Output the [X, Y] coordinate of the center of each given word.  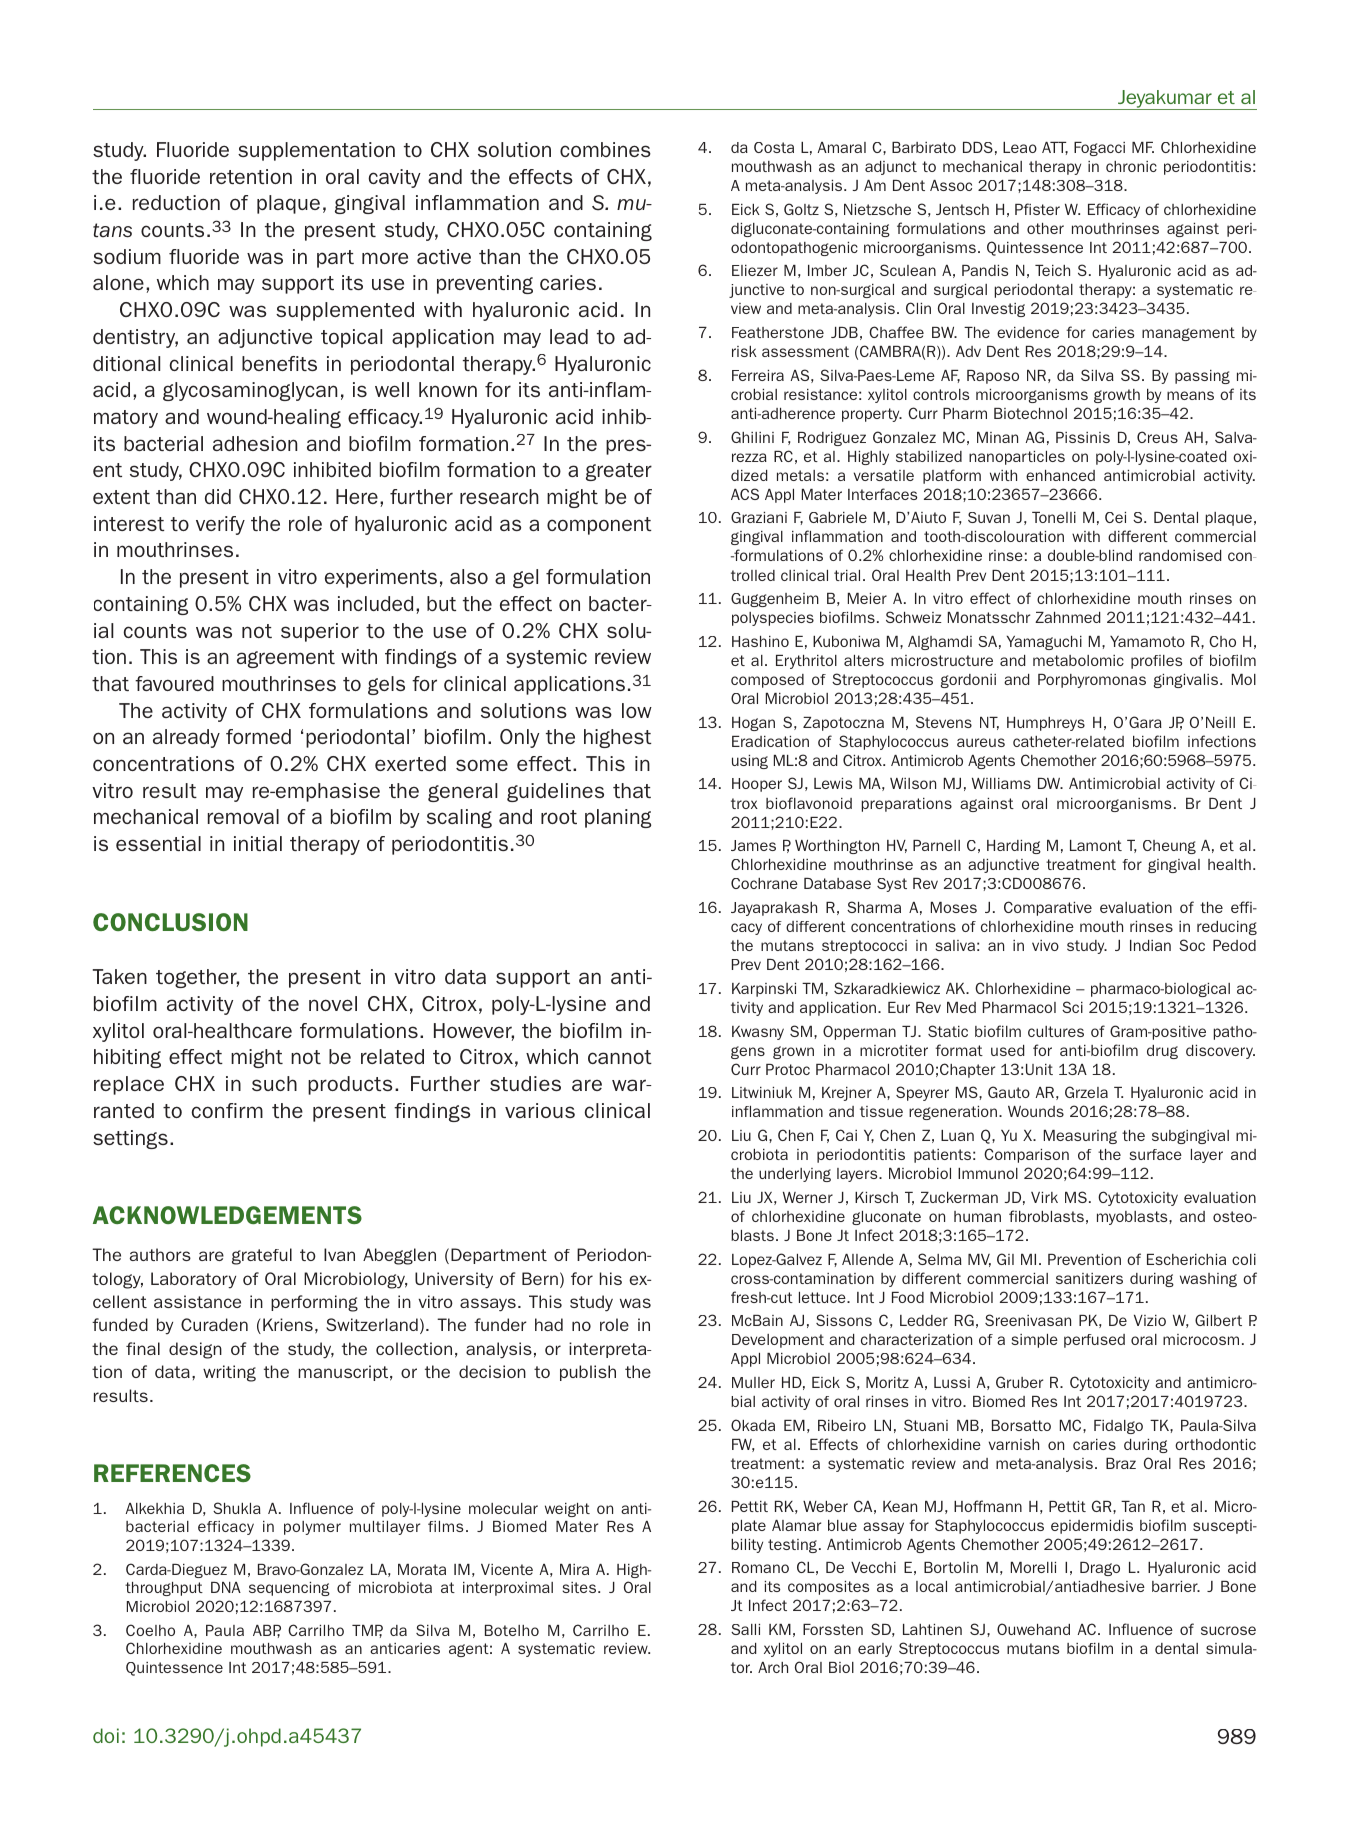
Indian [1150, 945]
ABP [267, 1631]
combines [605, 149]
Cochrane [764, 883]
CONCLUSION [170, 922]
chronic [1131, 166]
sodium [127, 256]
